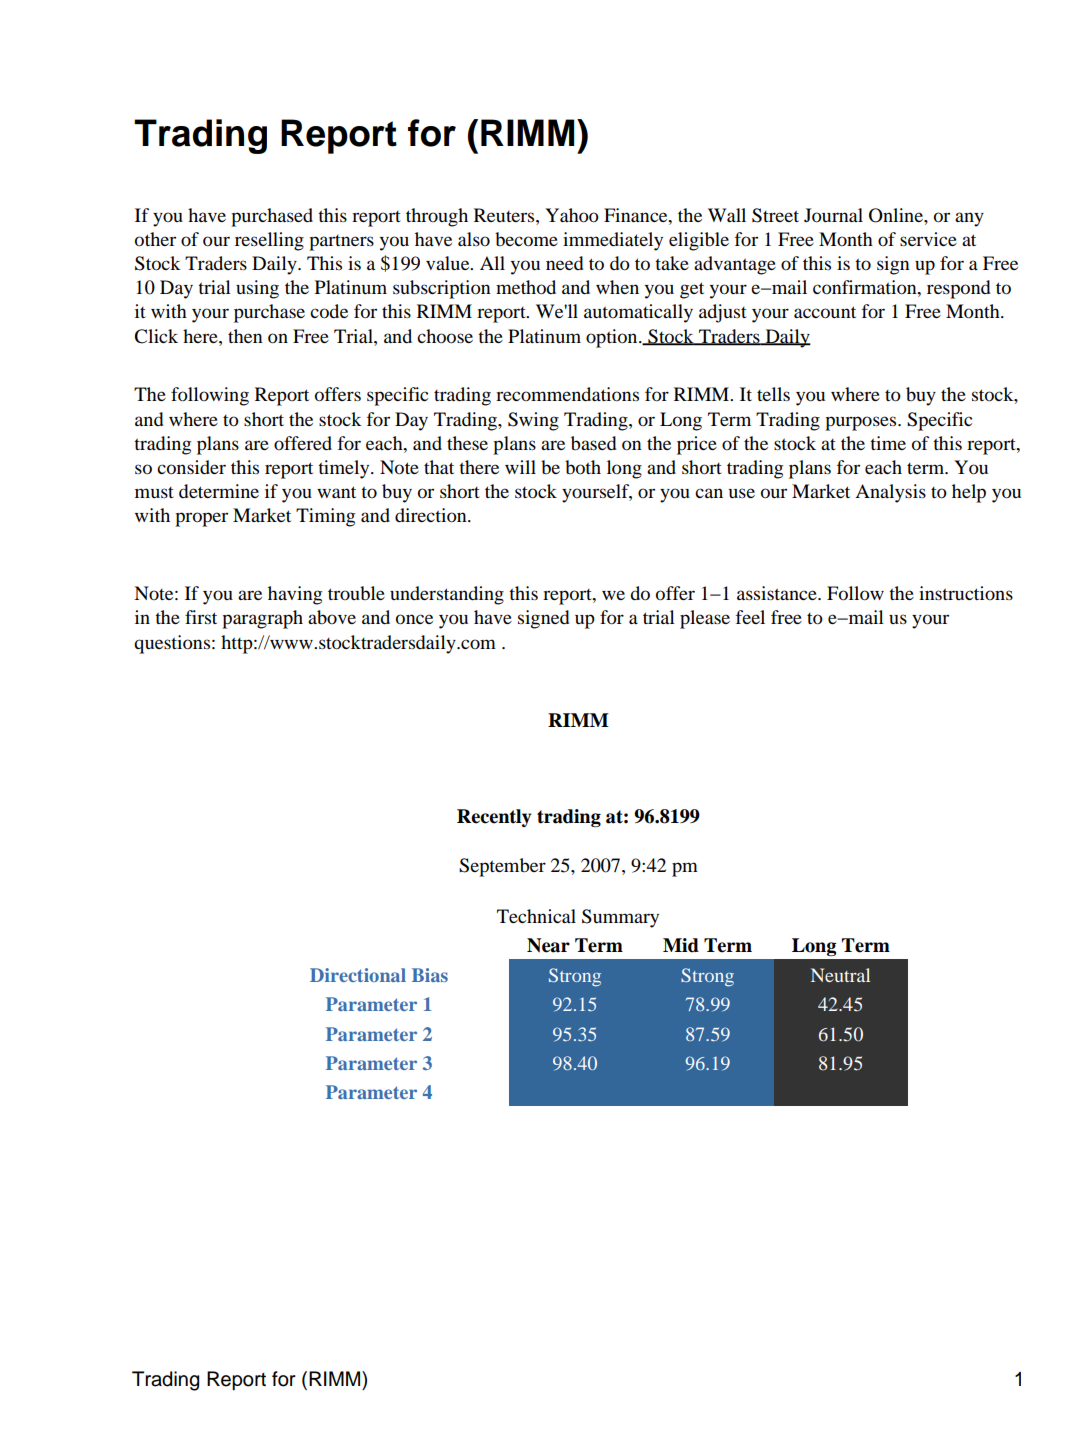  I want to click on assistance, so click(778, 593).
